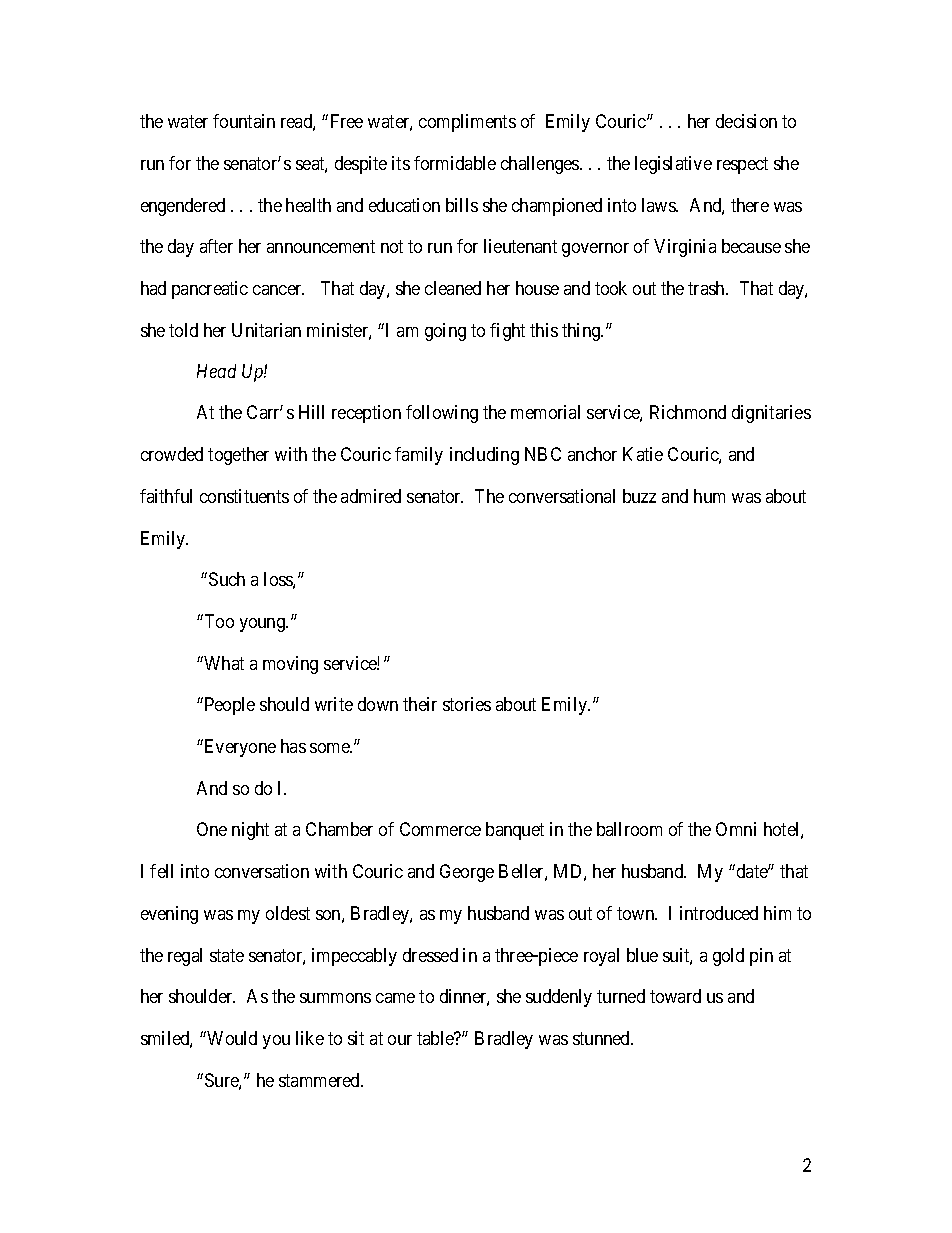 The height and width of the document is (1233, 952). I want to click on following, so click(442, 414).
